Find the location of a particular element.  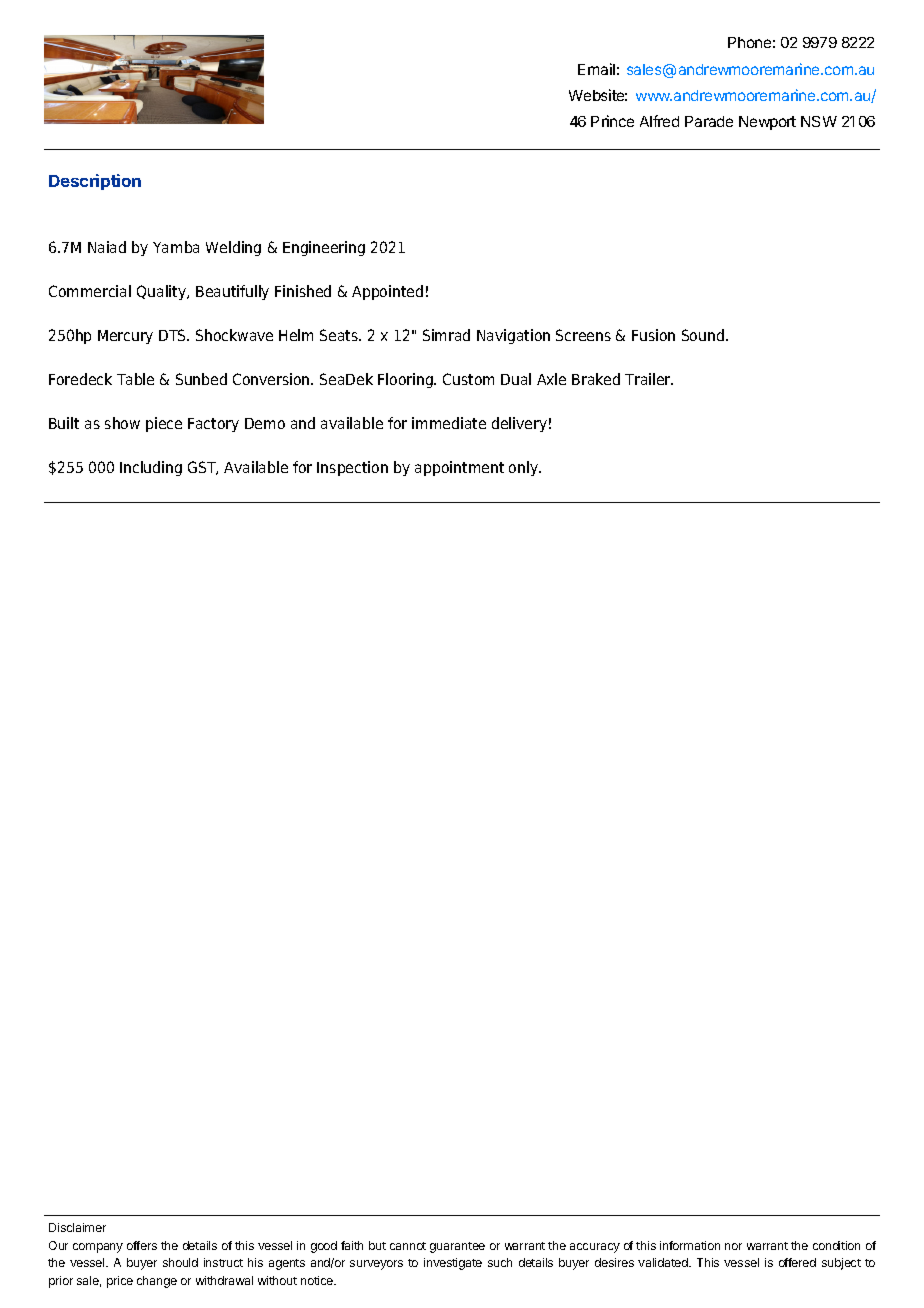

nor is located at coordinates (733, 1246).
